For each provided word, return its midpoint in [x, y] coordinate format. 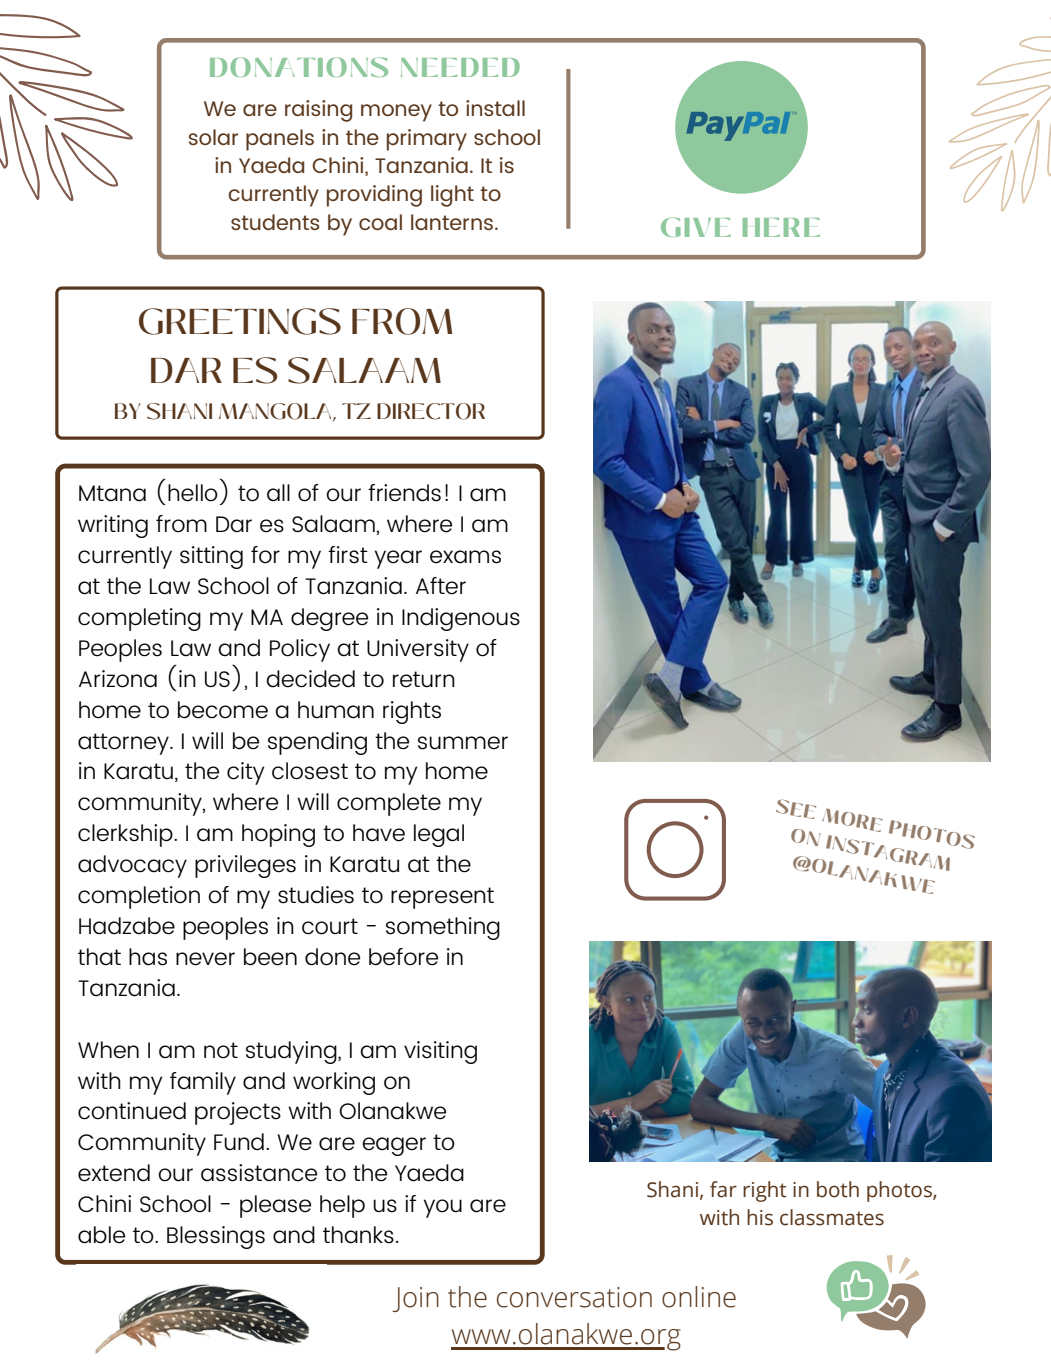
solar [213, 137]
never [205, 959]
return [424, 679]
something [443, 928]
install [495, 108]
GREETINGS [240, 321]
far [723, 1189]
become [223, 710]
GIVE [696, 227]
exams [465, 557]
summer [463, 743]
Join [416, 1299]
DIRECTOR [431, 411]
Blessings [216, 1237]
